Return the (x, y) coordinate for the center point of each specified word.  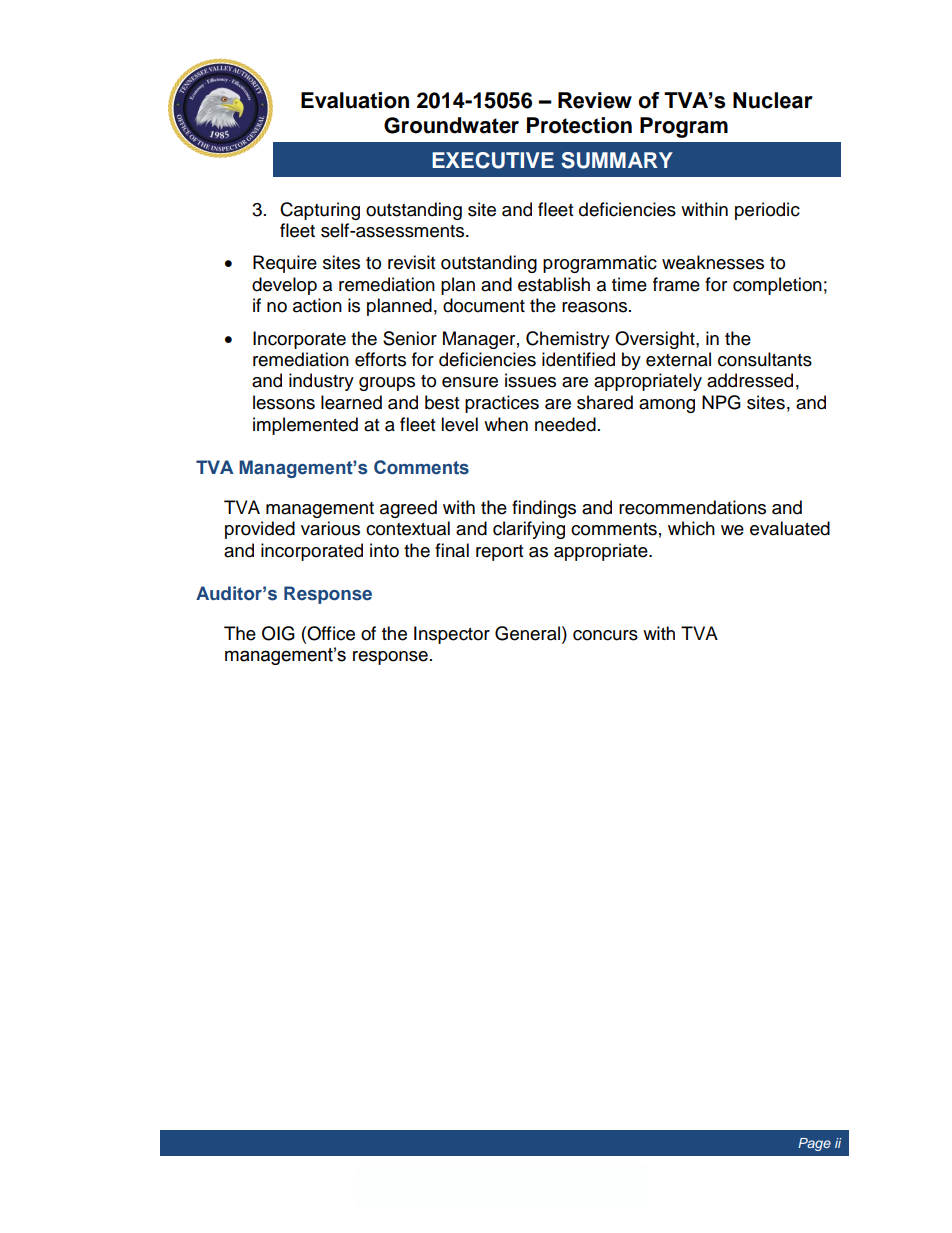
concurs (605, 635)
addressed (750, 380)
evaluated (790, 528)
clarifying (529, 530)
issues (530, 380)
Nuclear (773, 100)
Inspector (452, 635)
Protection (579, 125)
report (499, 553)
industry (321, 382)
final (452, 550)
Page (814, 1144)
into (384, 550)
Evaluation (355, 100)
